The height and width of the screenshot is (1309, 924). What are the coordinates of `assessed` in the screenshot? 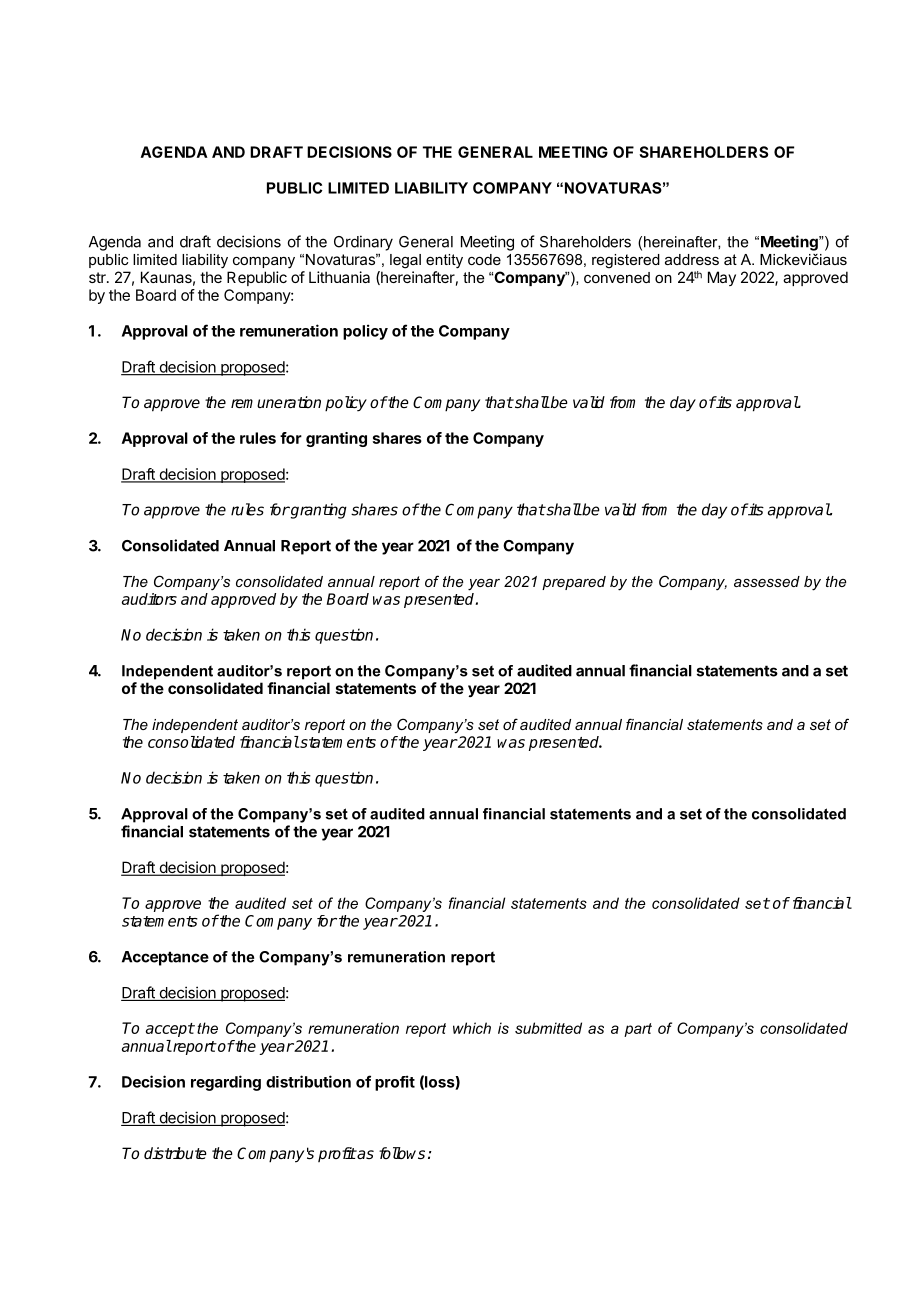 It's located at (767, 581).
